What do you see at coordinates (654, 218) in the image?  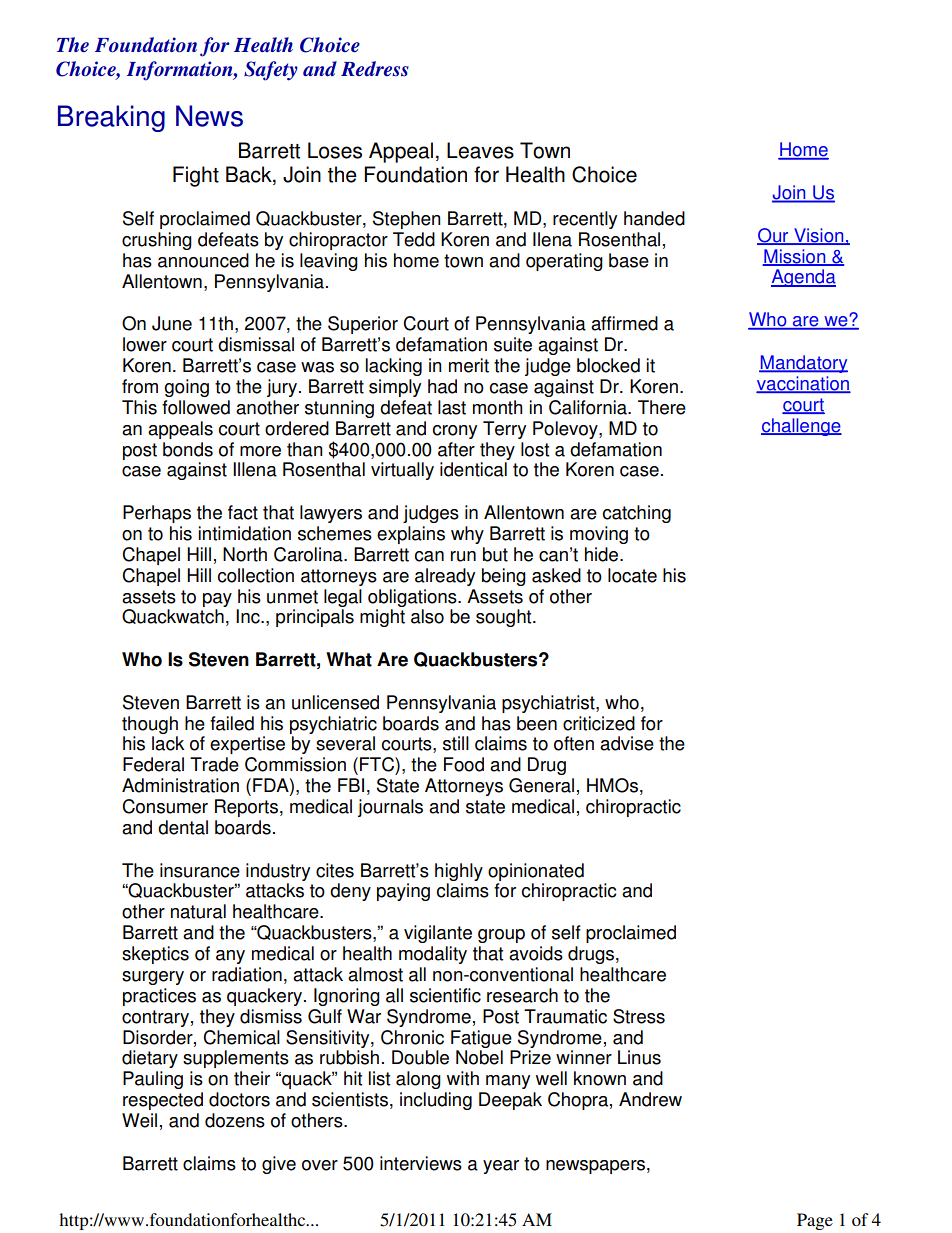 I see `handed` at bounding box center [654, 218].
